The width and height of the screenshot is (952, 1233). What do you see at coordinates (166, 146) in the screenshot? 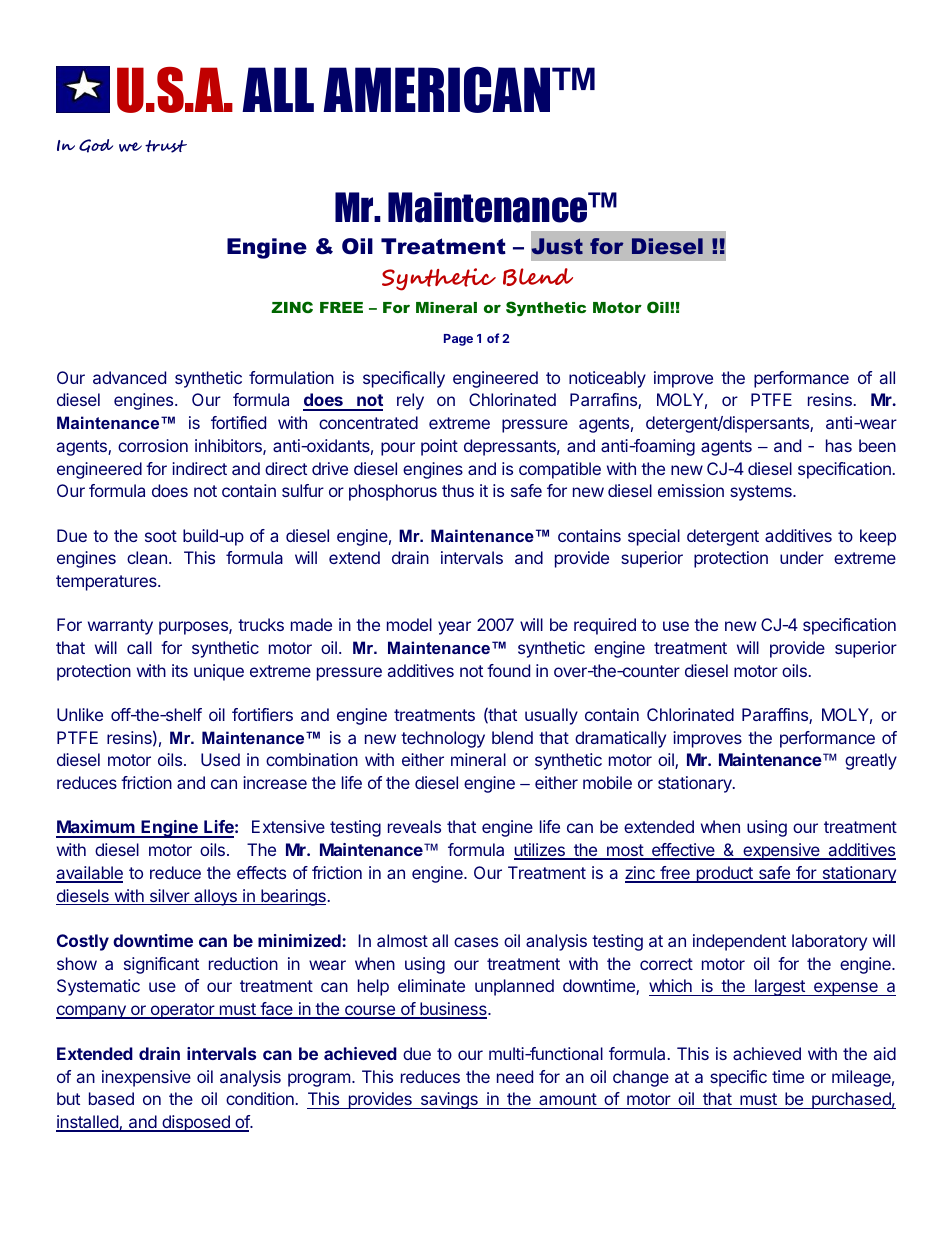
I see `trust` at bounding box center [166, 146].
